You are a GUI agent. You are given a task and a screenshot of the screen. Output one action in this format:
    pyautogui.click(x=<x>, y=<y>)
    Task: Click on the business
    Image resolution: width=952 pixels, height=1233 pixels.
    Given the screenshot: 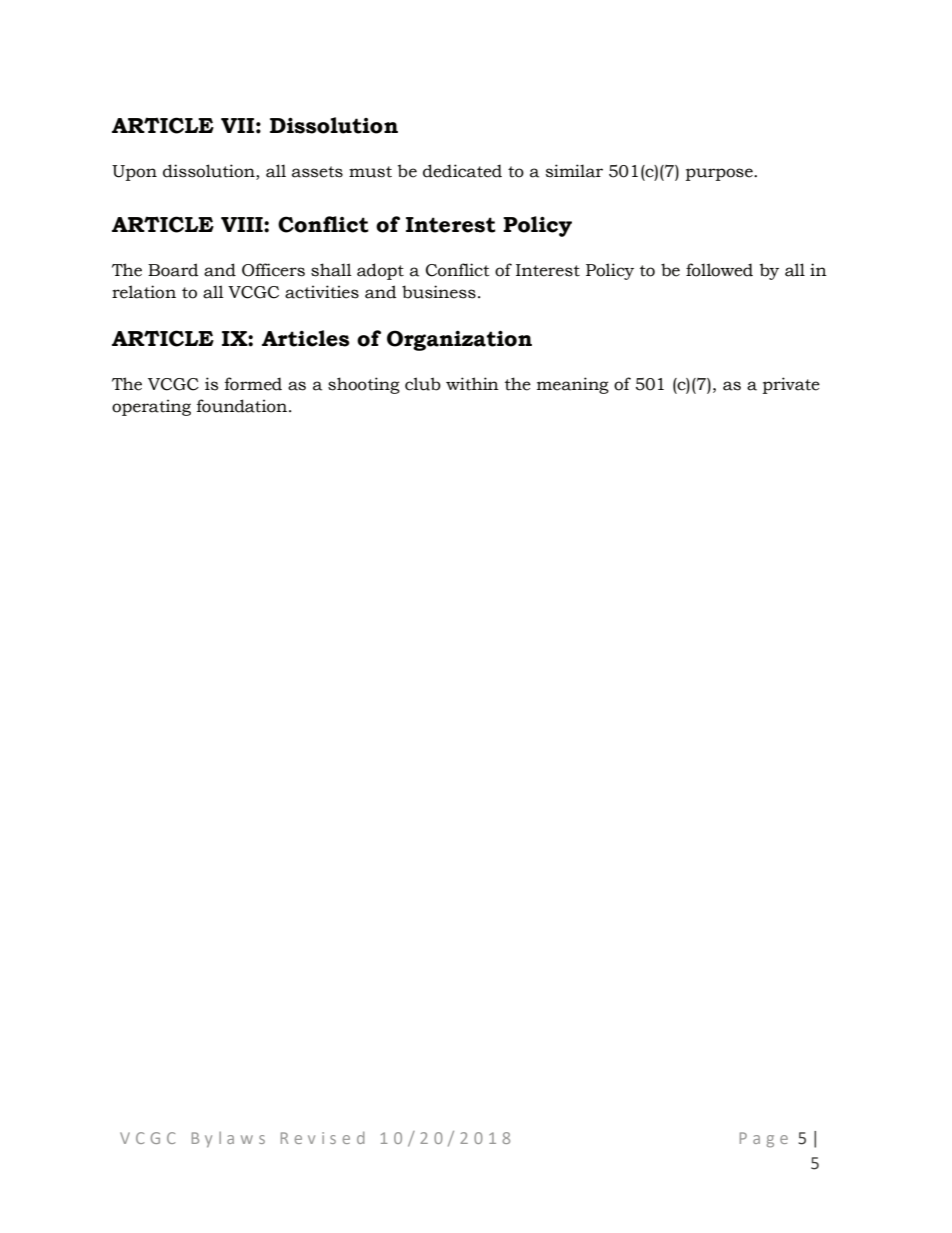 What is the action you would take?
    pyautogui.click(x=439, y=292)
